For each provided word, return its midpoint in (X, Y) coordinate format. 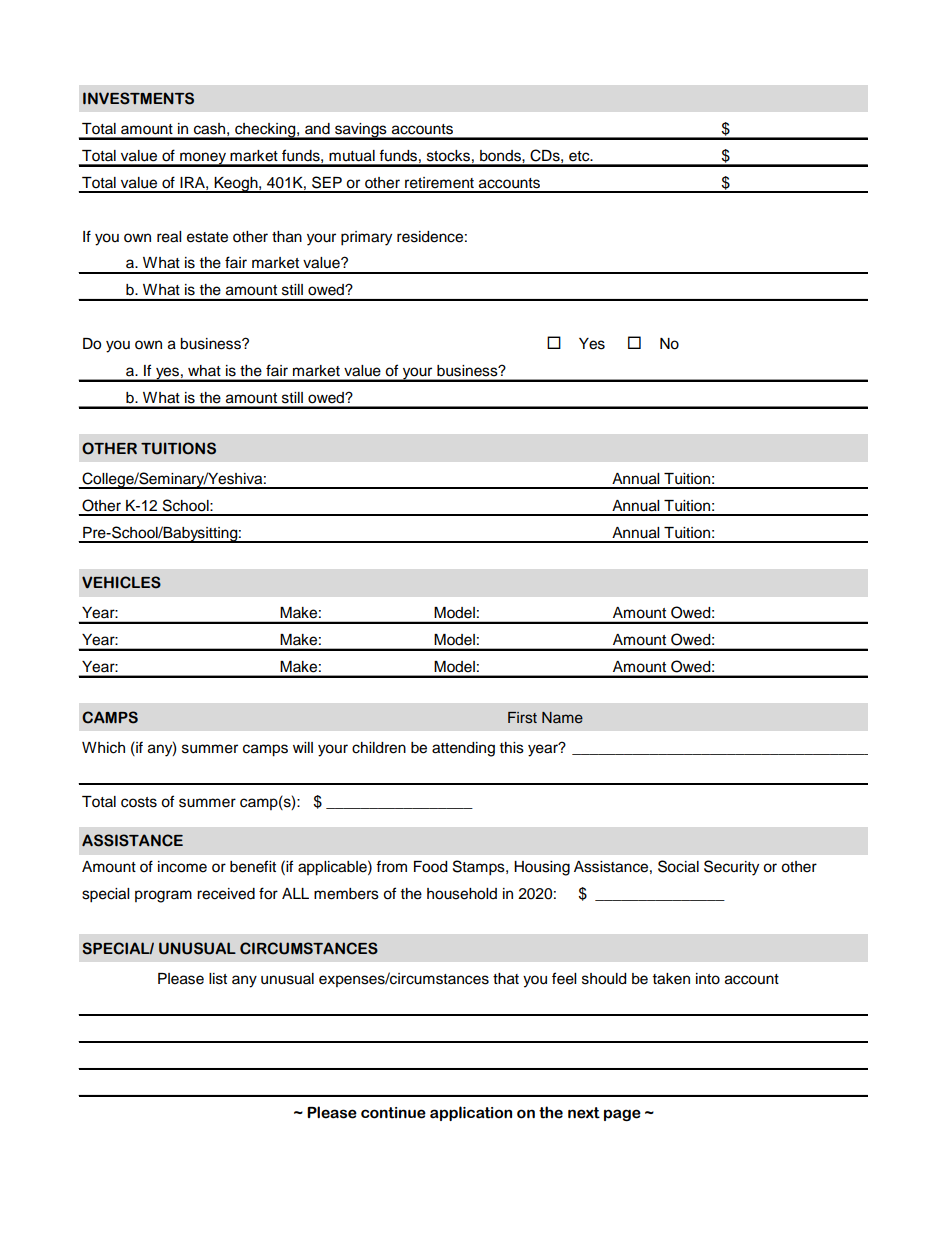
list (218, 979)
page (622, 1115)
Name (562, 718)
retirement (439, 183)
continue (393, 1113)
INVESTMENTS (138, 98)
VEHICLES (121, 582)
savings (361, 131)
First (522, 717)
